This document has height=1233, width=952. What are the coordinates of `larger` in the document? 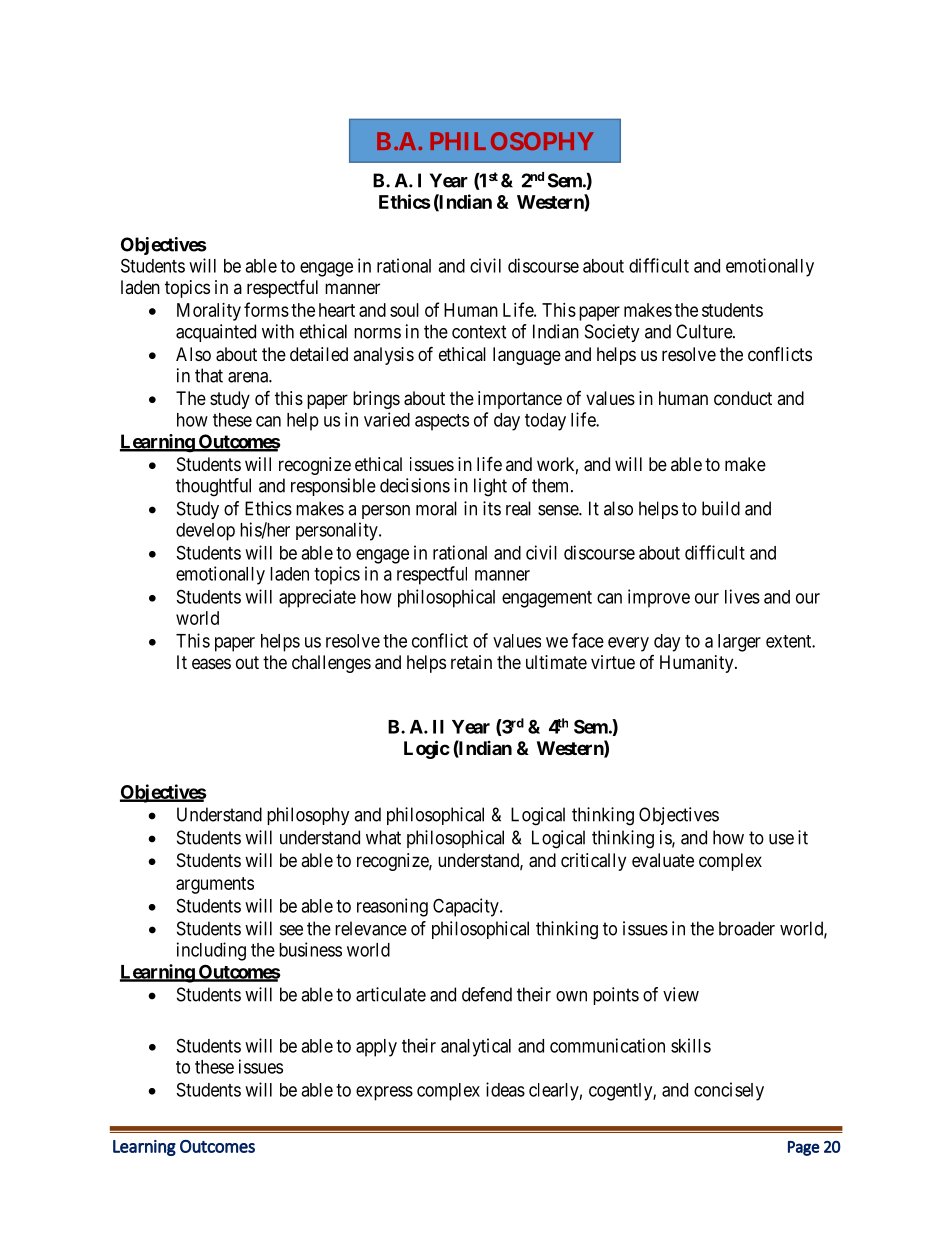 It's located at (739, 643).
